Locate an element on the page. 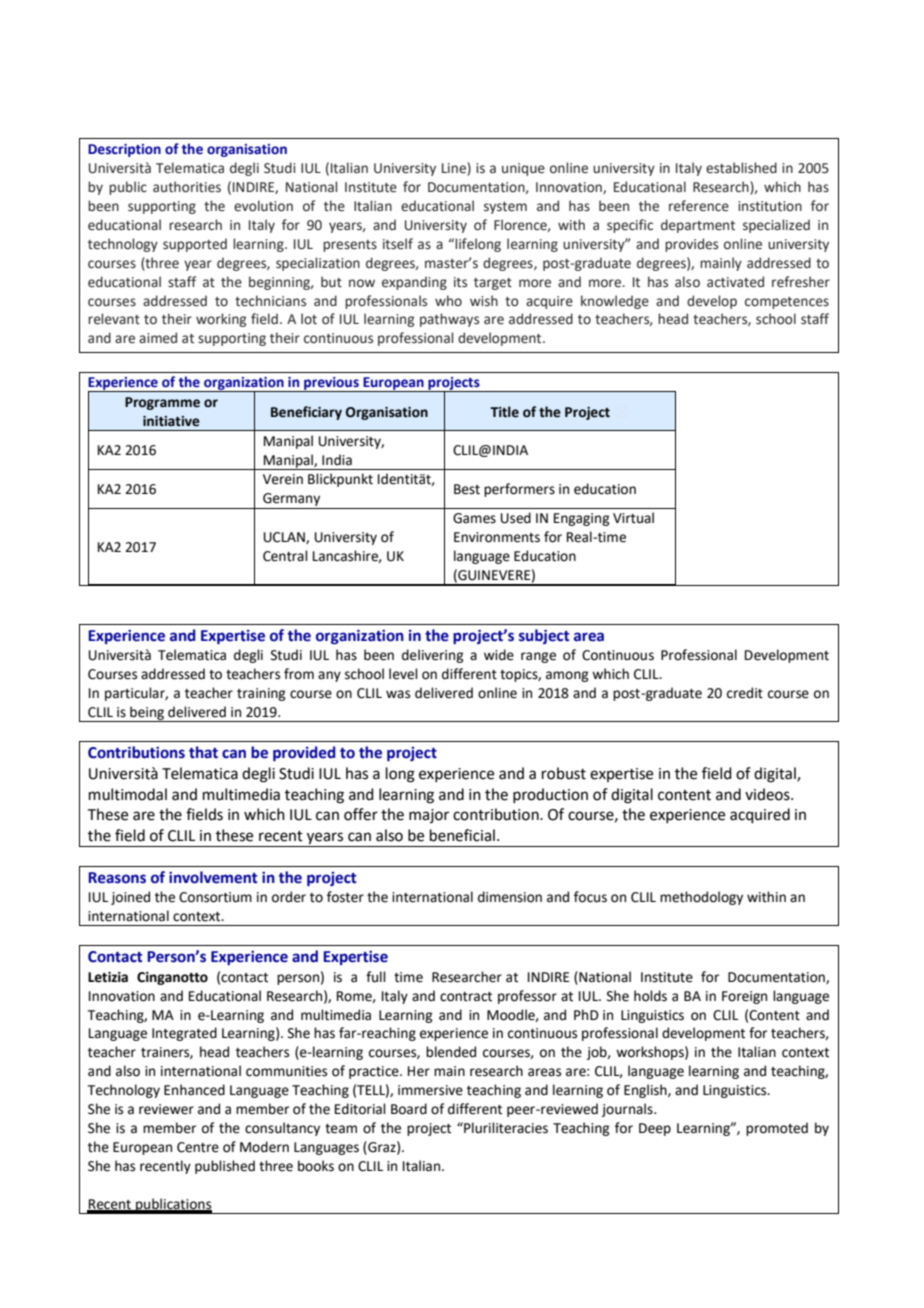 This page has height=1308, width=924. delivering is located at coordinates (432, 656).
